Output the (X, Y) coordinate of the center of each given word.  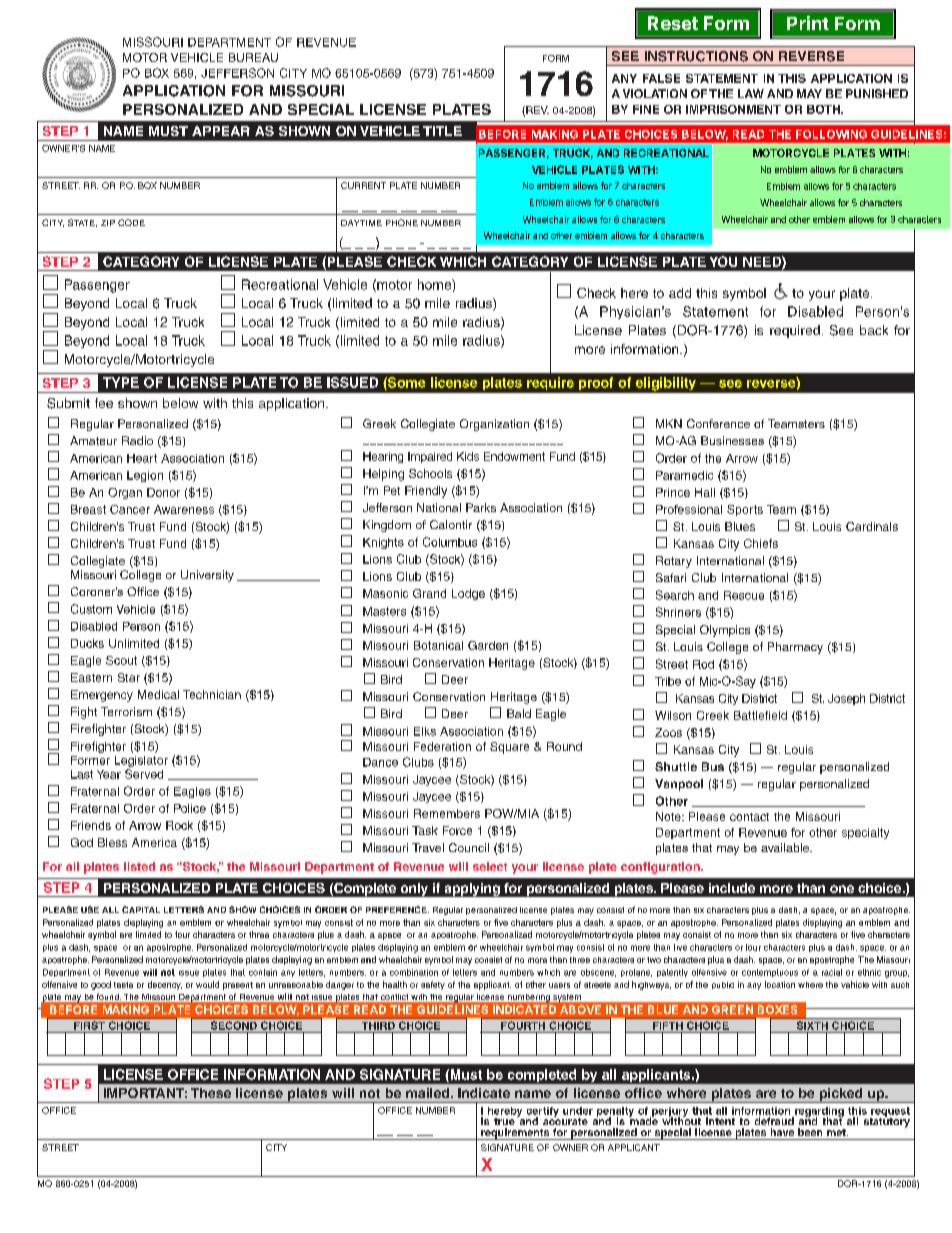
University (207, 576)
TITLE (442, 131)
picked (841, 1095)
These (211, 1093)
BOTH (824, 109)
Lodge (468, 594)
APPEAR (221, 131)
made (643, 1120)
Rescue (744, 595)
